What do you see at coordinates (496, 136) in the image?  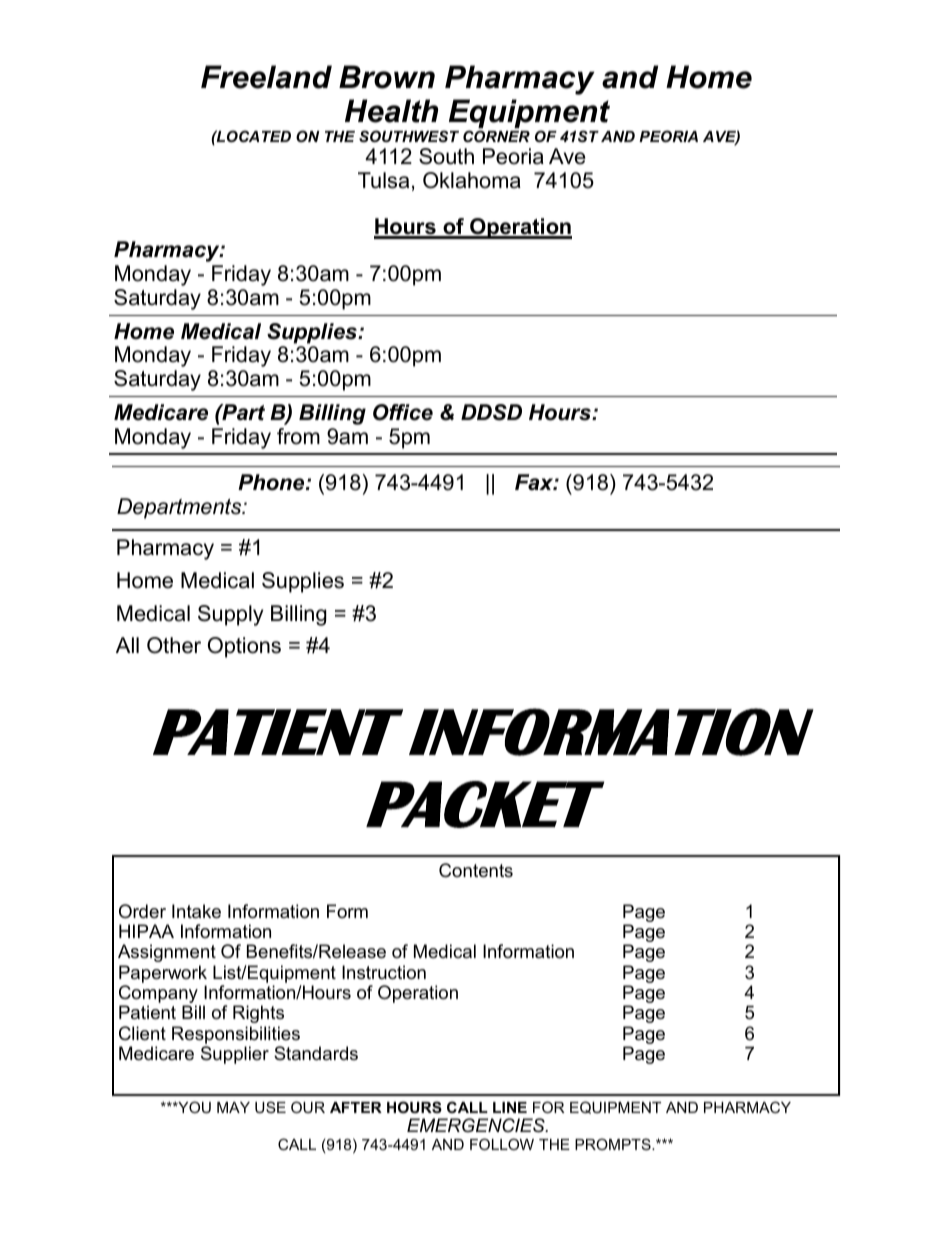 I see `CORNER` at bounding box center [496, 136].
